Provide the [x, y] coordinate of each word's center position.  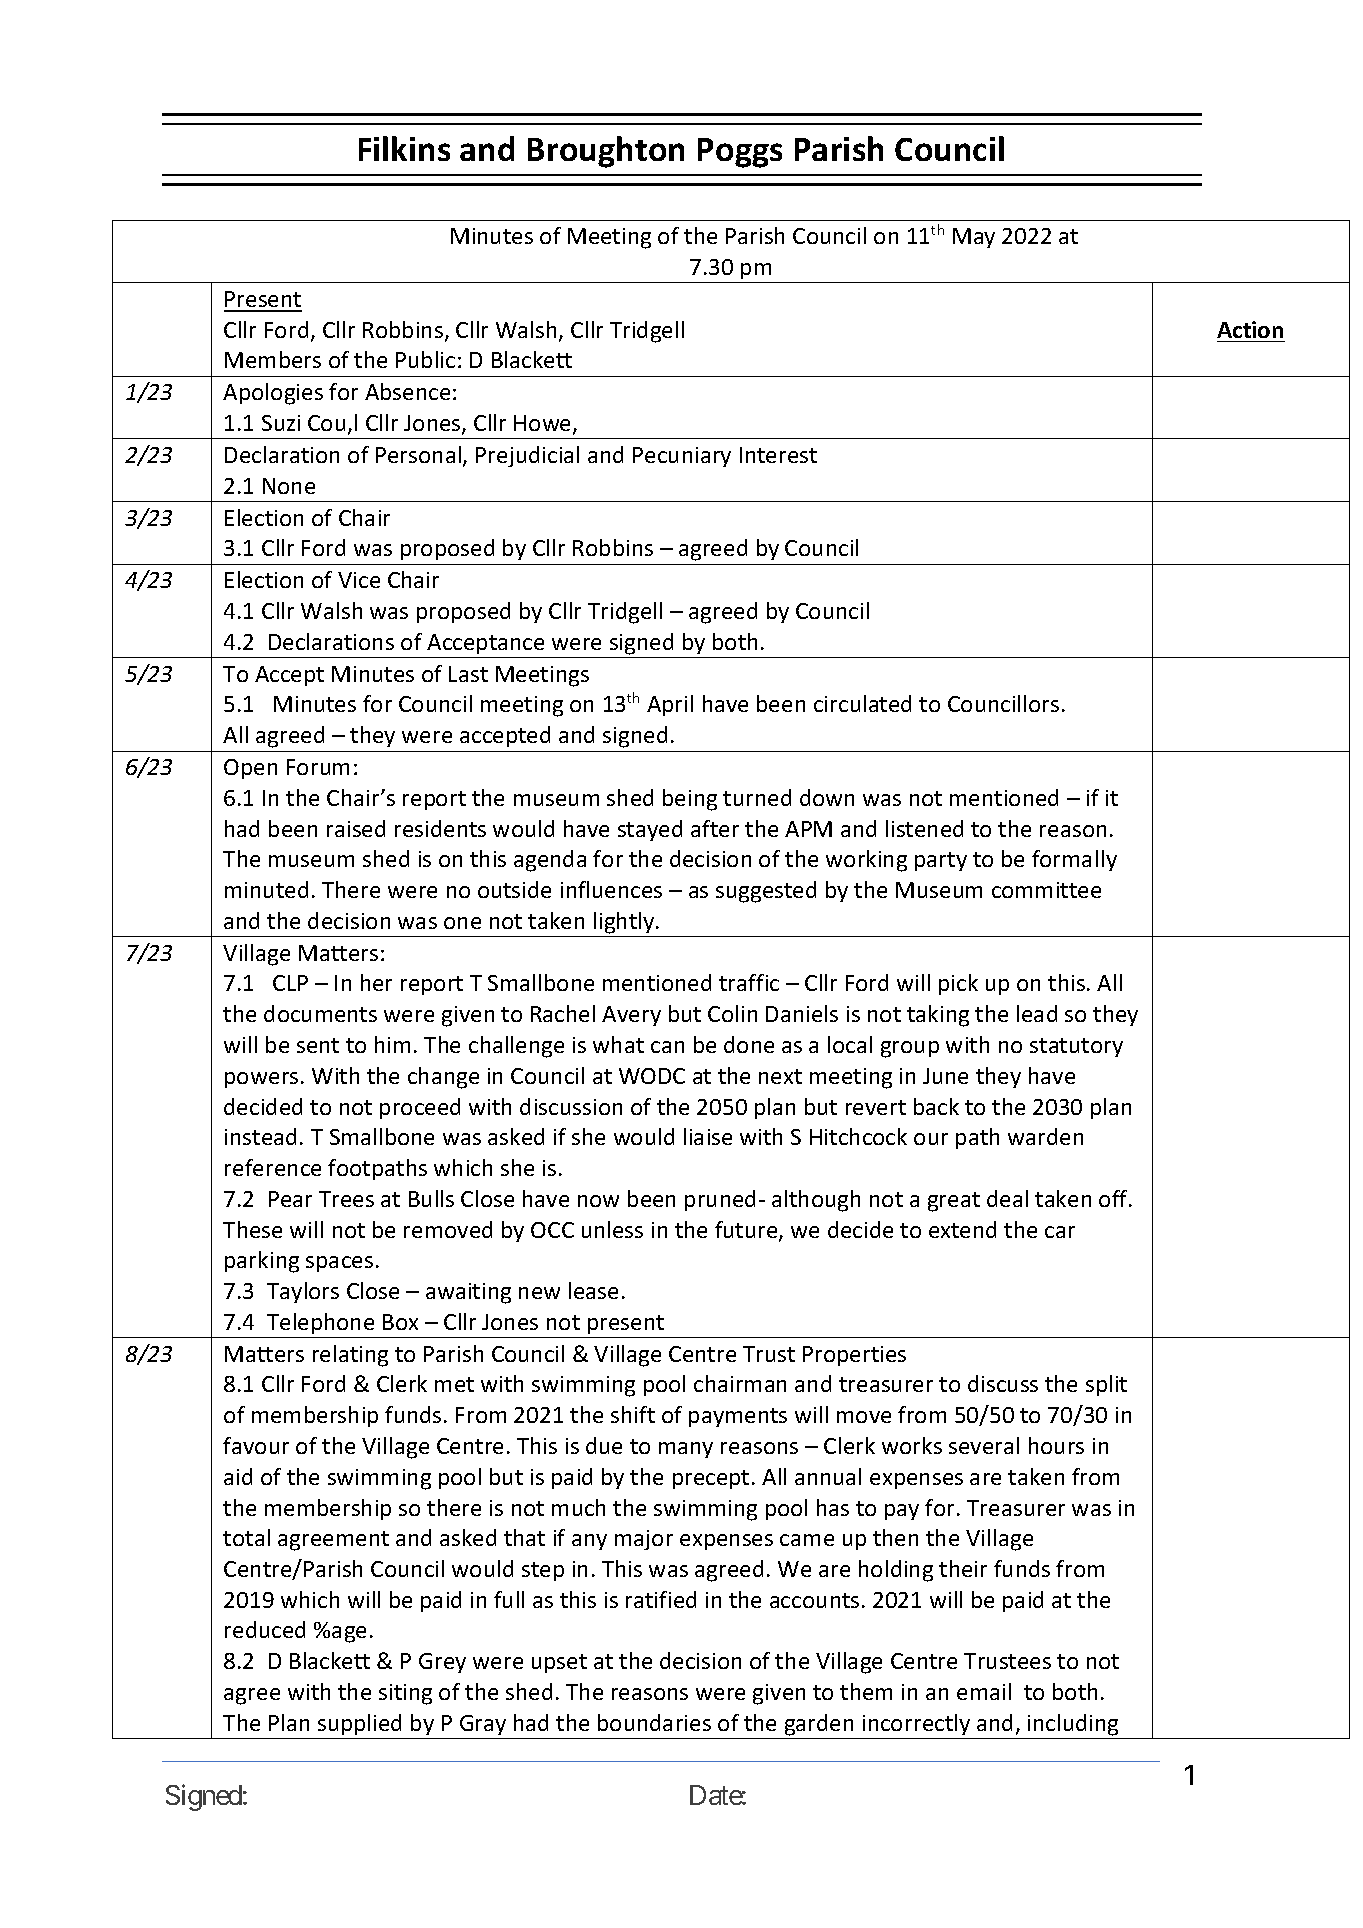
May [974, 238]
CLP [290, 983]
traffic [749, 982]
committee [1046, 890]
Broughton [606, 152]
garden [819, 1725]
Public [425, 359]
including [1073, 1725]
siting [405, 1694]
